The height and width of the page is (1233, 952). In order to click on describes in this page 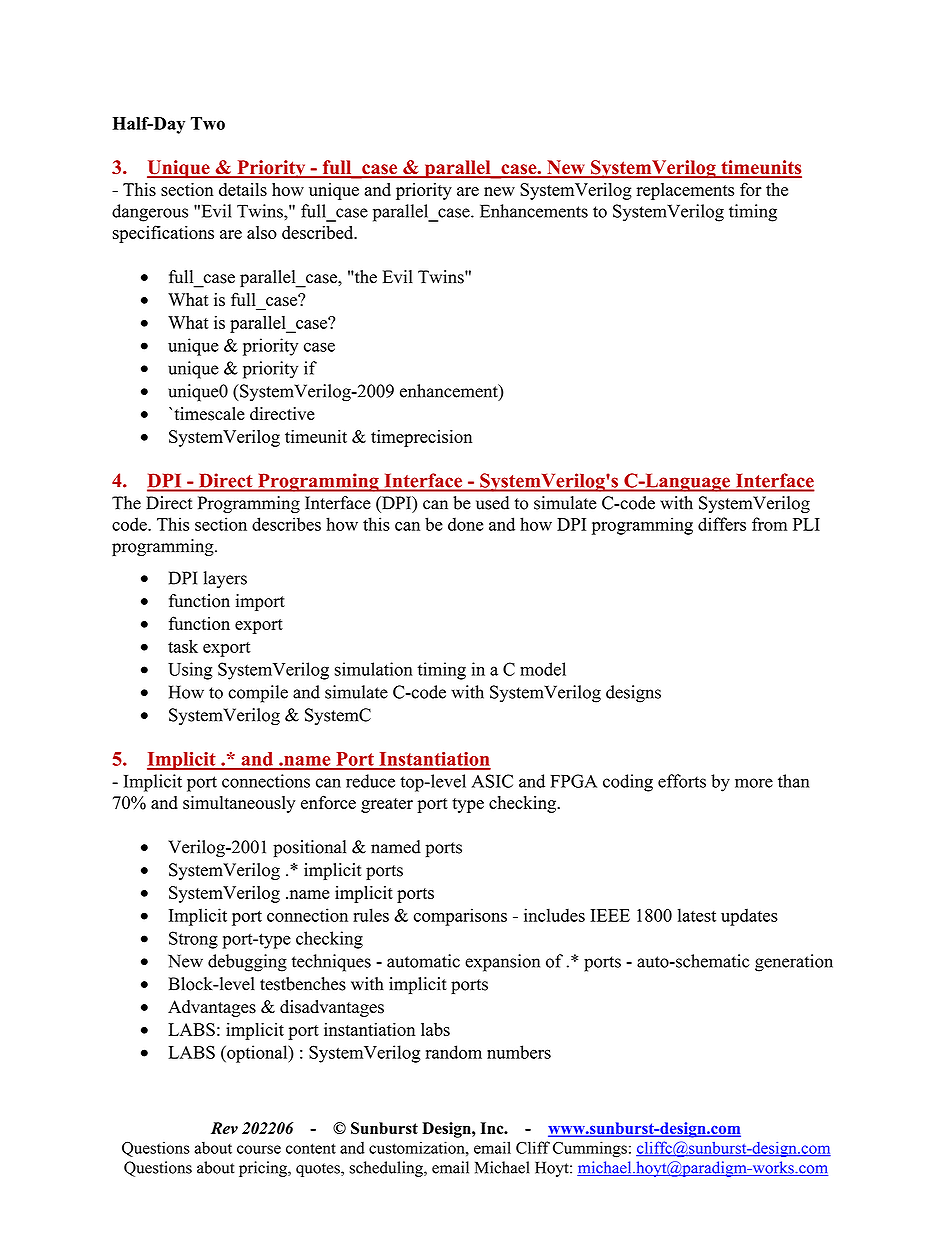, I will do `click(286, 524)`.
